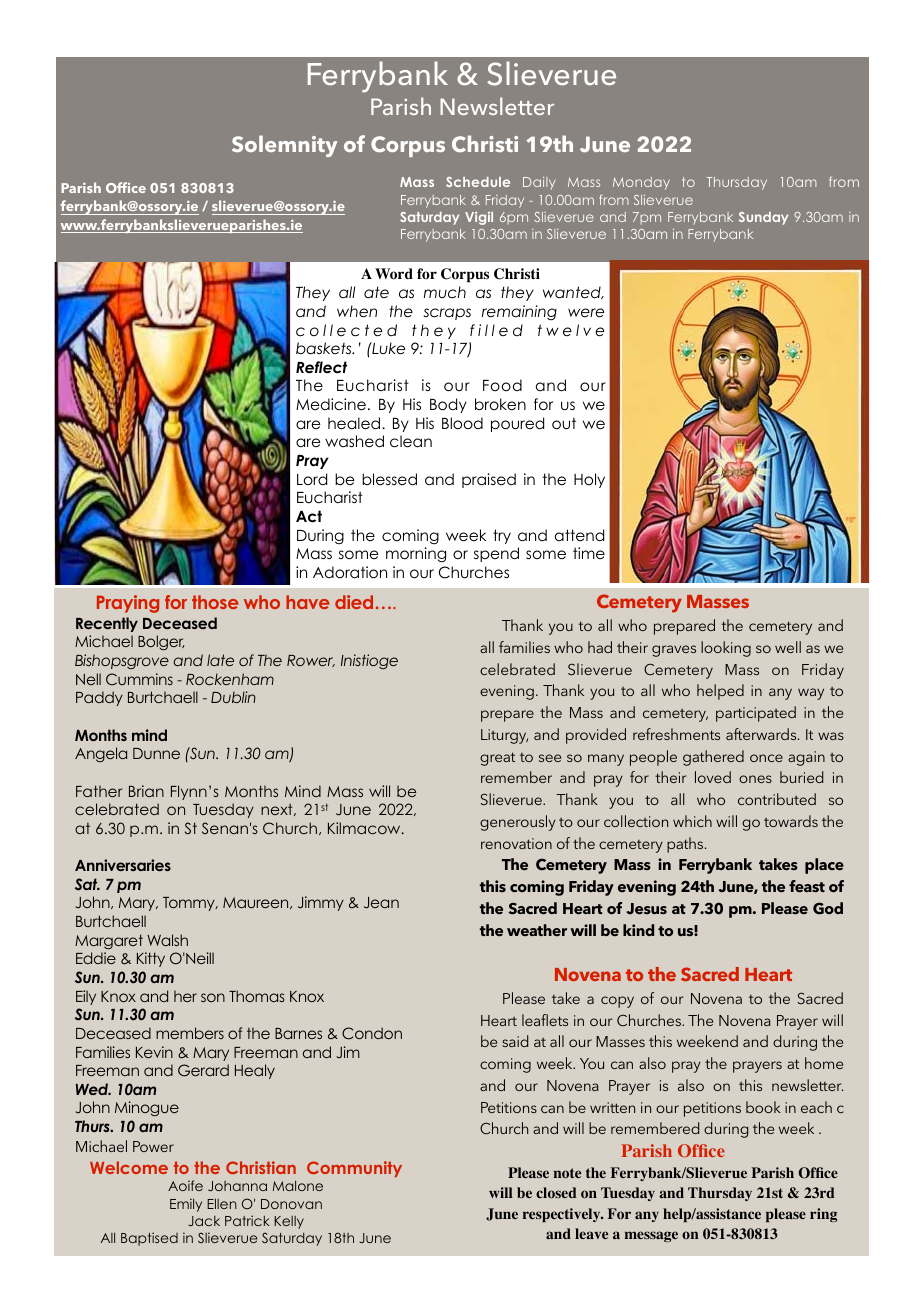 The width and height of the screenshot is (924, 1308). What do you see at coordinates (284, 146) in the screenshot?
I see `Solemnity` at bounding box center [284, 146].
